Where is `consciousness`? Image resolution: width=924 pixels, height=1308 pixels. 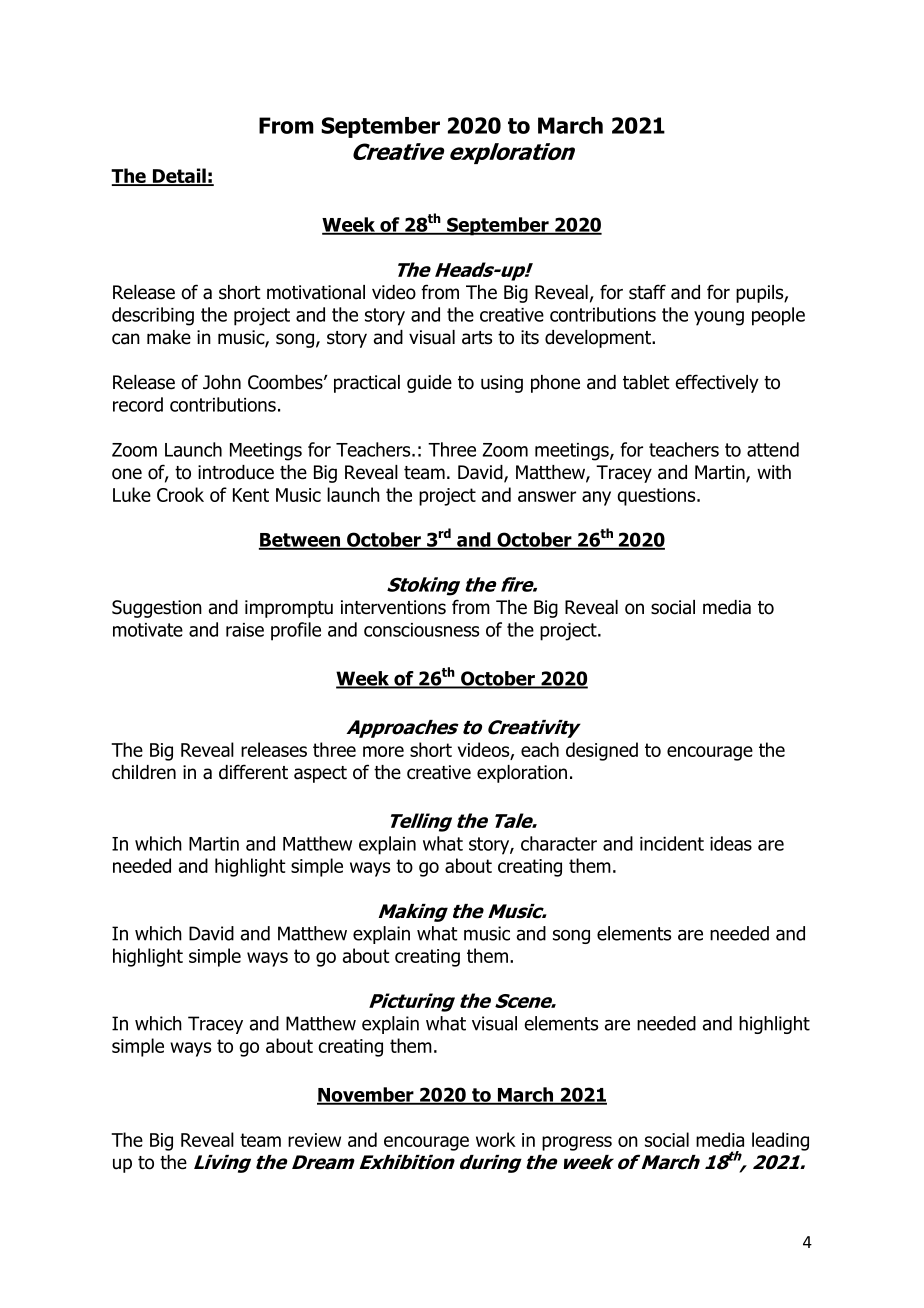 consciousness is located at coordinates (421, 630).
